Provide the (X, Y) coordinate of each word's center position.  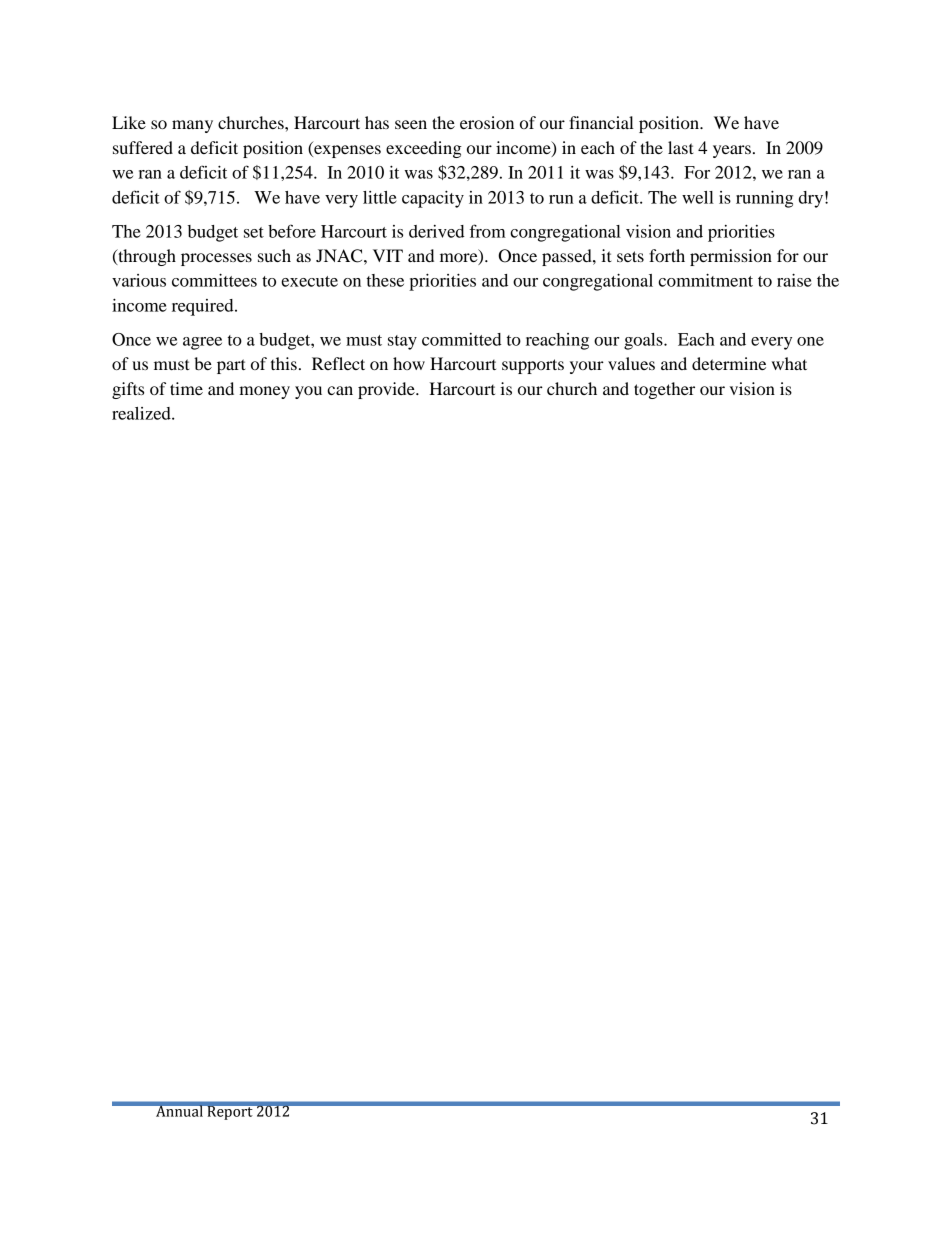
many (192, 126)
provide (387, 390)
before (292, 231)
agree (202, 343)
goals (644, 341)
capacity (433, 199)
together (664, 390)
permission (731, 257)
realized (142, 413)
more (460, 259)
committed (462, 339)
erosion (487, 122)
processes (216, 259)
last (681, 147)
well (698, 197)
